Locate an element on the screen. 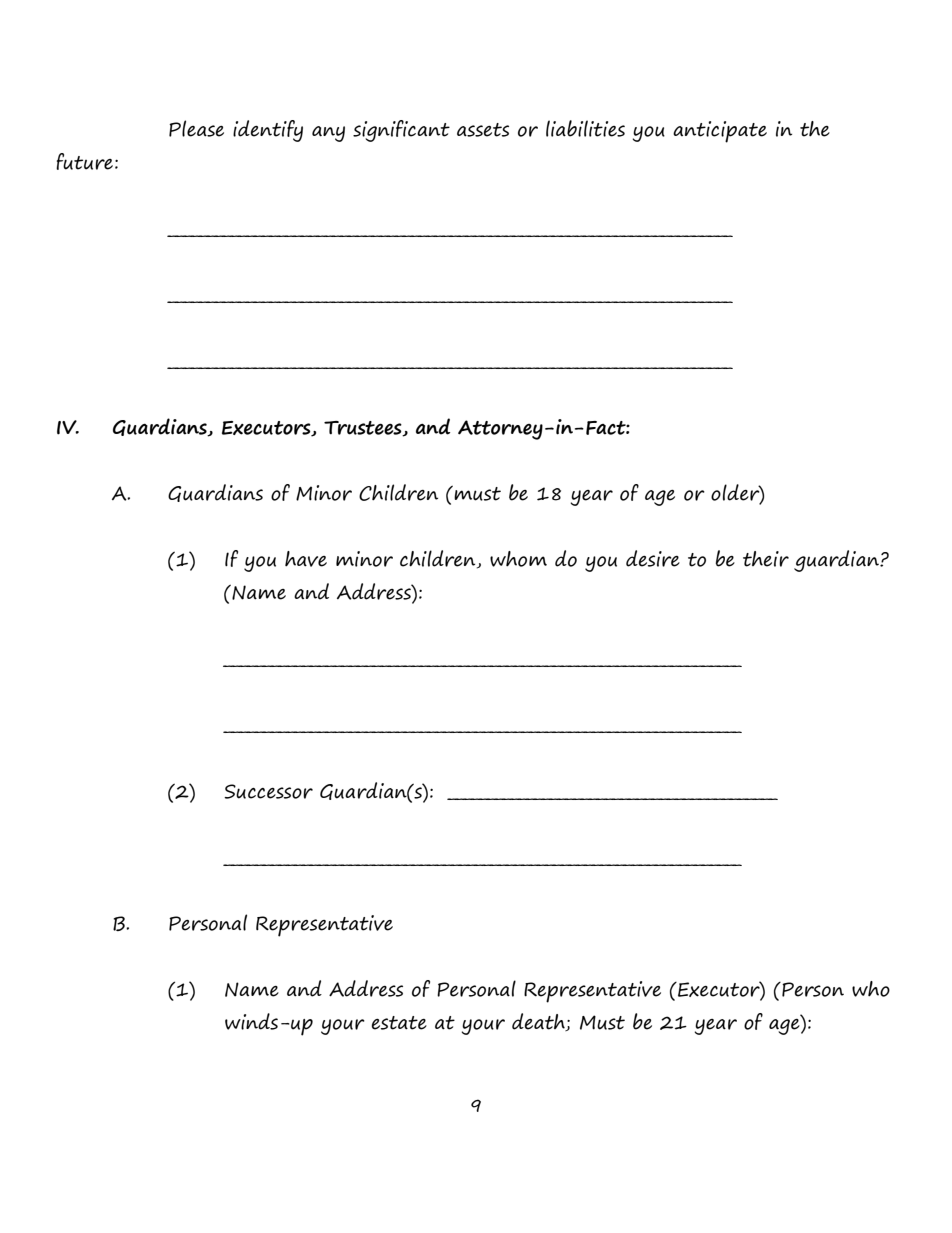 The image size is (952, 1233). liabilities is located at coordinates (585, 128).
